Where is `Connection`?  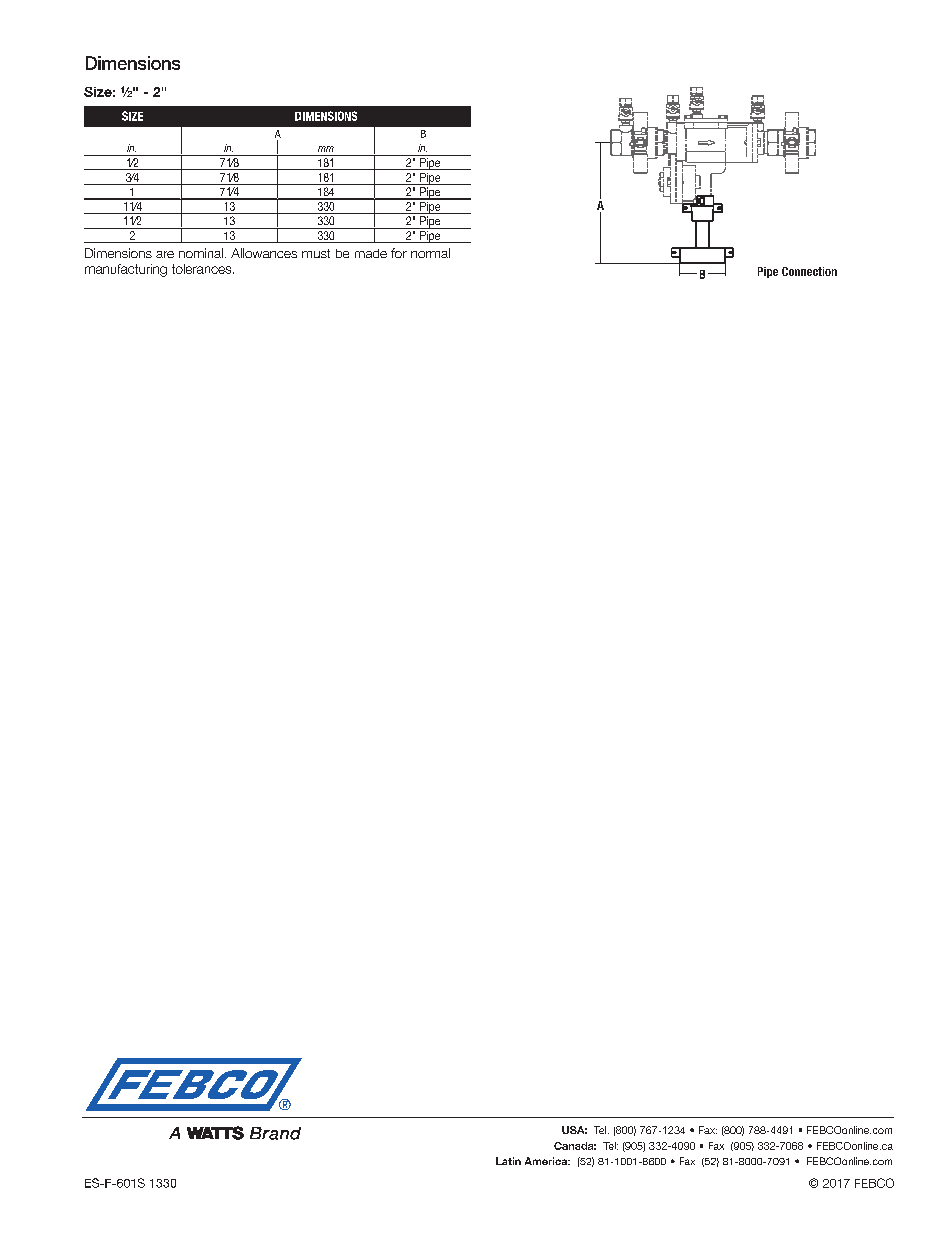
Connection is located at coordinates (809, 271).
